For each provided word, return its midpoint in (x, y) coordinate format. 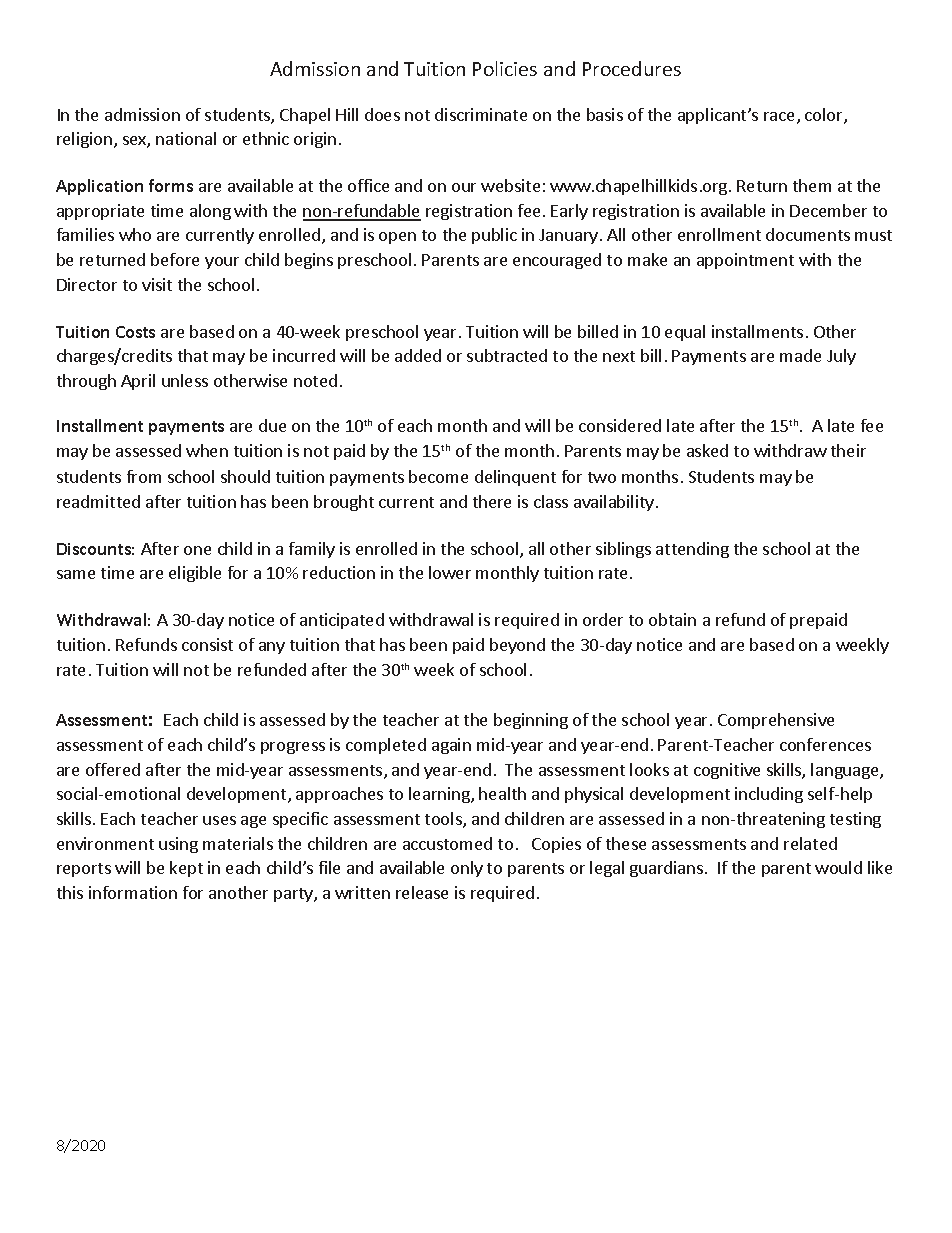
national (186, 138)
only (467, 869)
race (781, 118)
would (838, 867)
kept (186, 869)
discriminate (481, 114)
